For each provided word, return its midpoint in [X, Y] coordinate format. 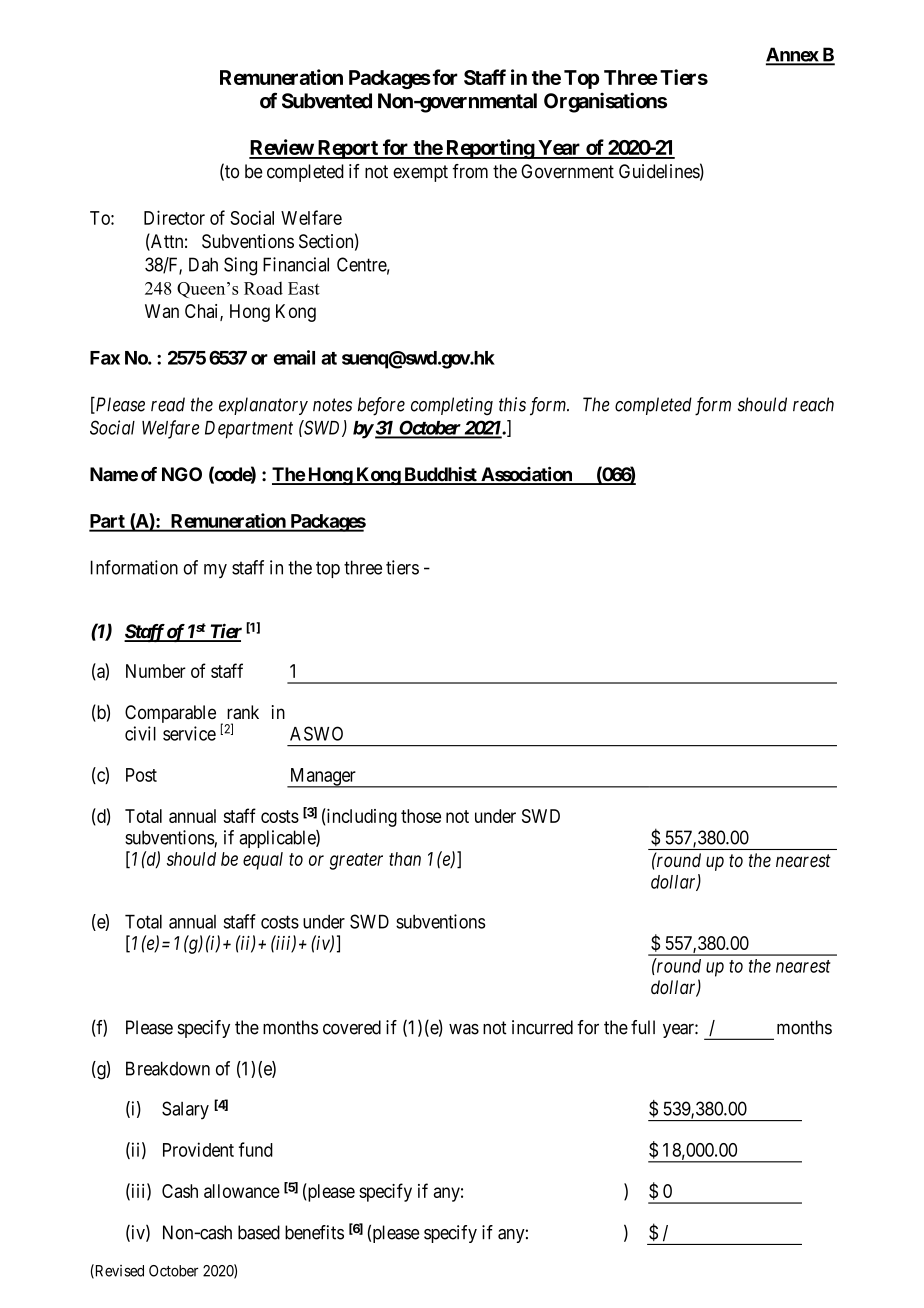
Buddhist [440, 475]
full [643, 1027]
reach [813, 404]
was [464, 1029]
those [421, 816]
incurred [542, 1027]
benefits [314, 1232]
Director [174, 217]
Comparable [170, 714]
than [405, 859]
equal [263, 861]
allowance [242, 1191]
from [470, 171]
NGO [182, 474]
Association [526, 475]
